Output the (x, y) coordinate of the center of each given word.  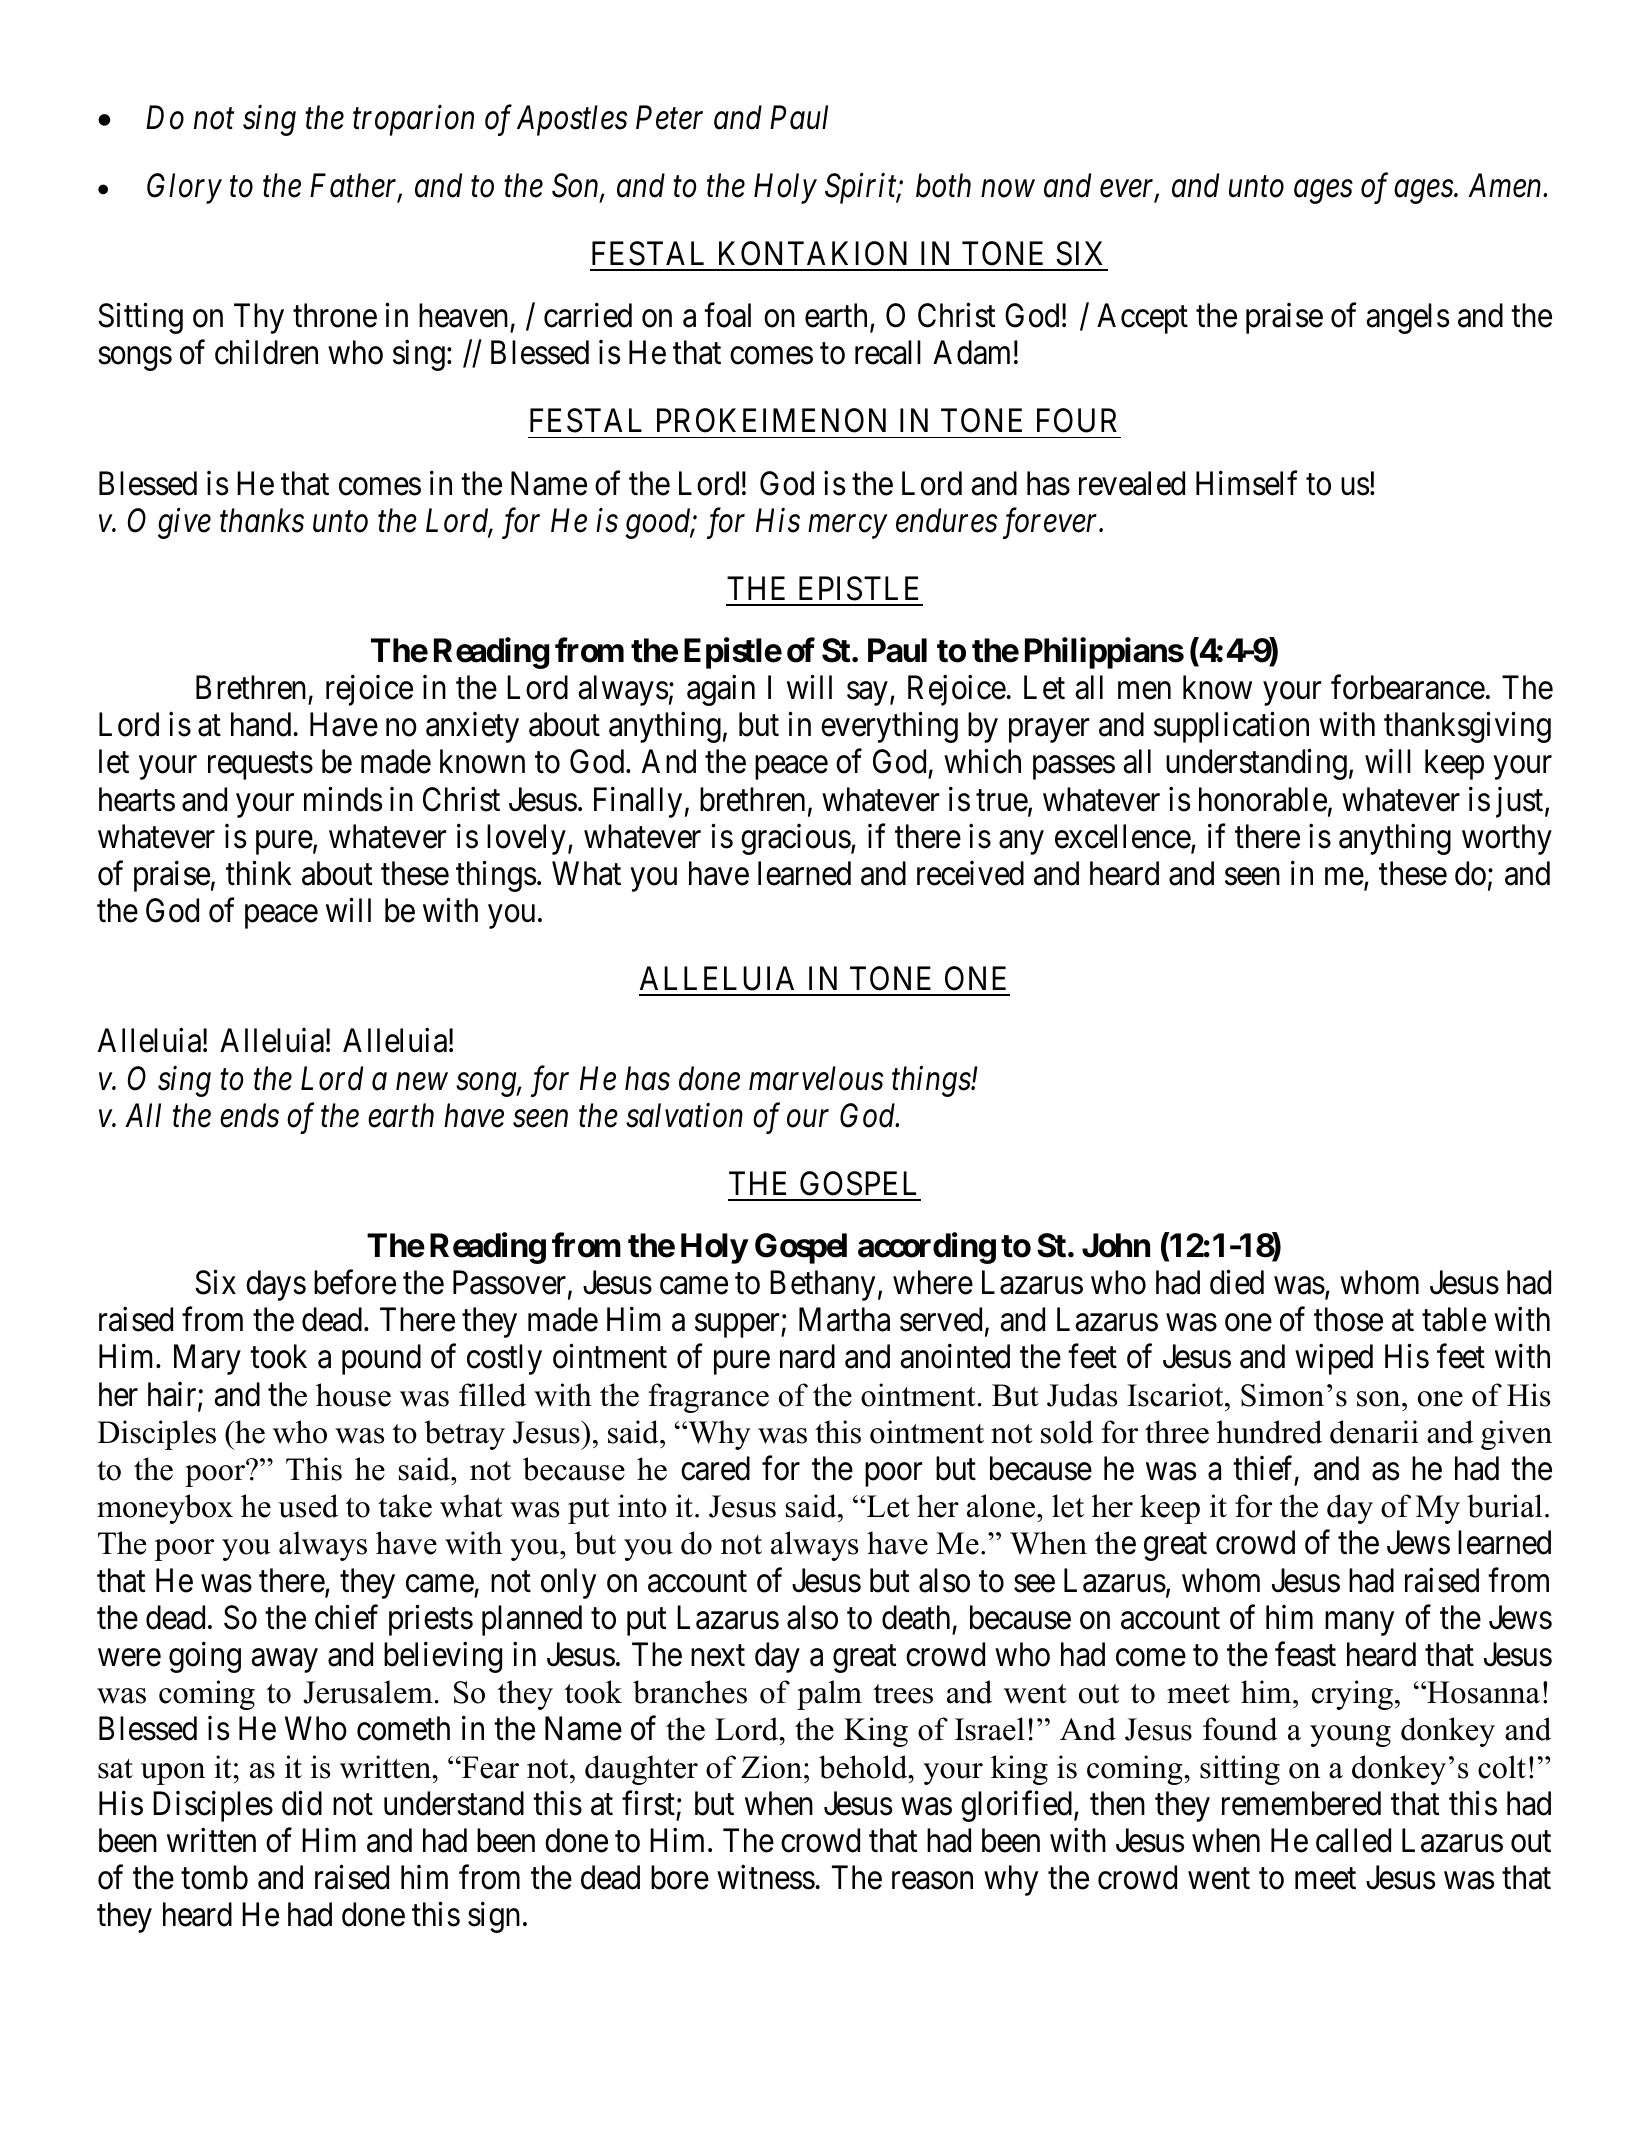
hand (261, 724)
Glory (184, 188)
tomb (214, 1877)
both (943, 185)
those (1348, 1319)
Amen (1506, 186)
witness (766, 1877)
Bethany (822, 1285)
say (867, 694)
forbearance (1408, 687)
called (1353, 1840)
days (276, 1285)
